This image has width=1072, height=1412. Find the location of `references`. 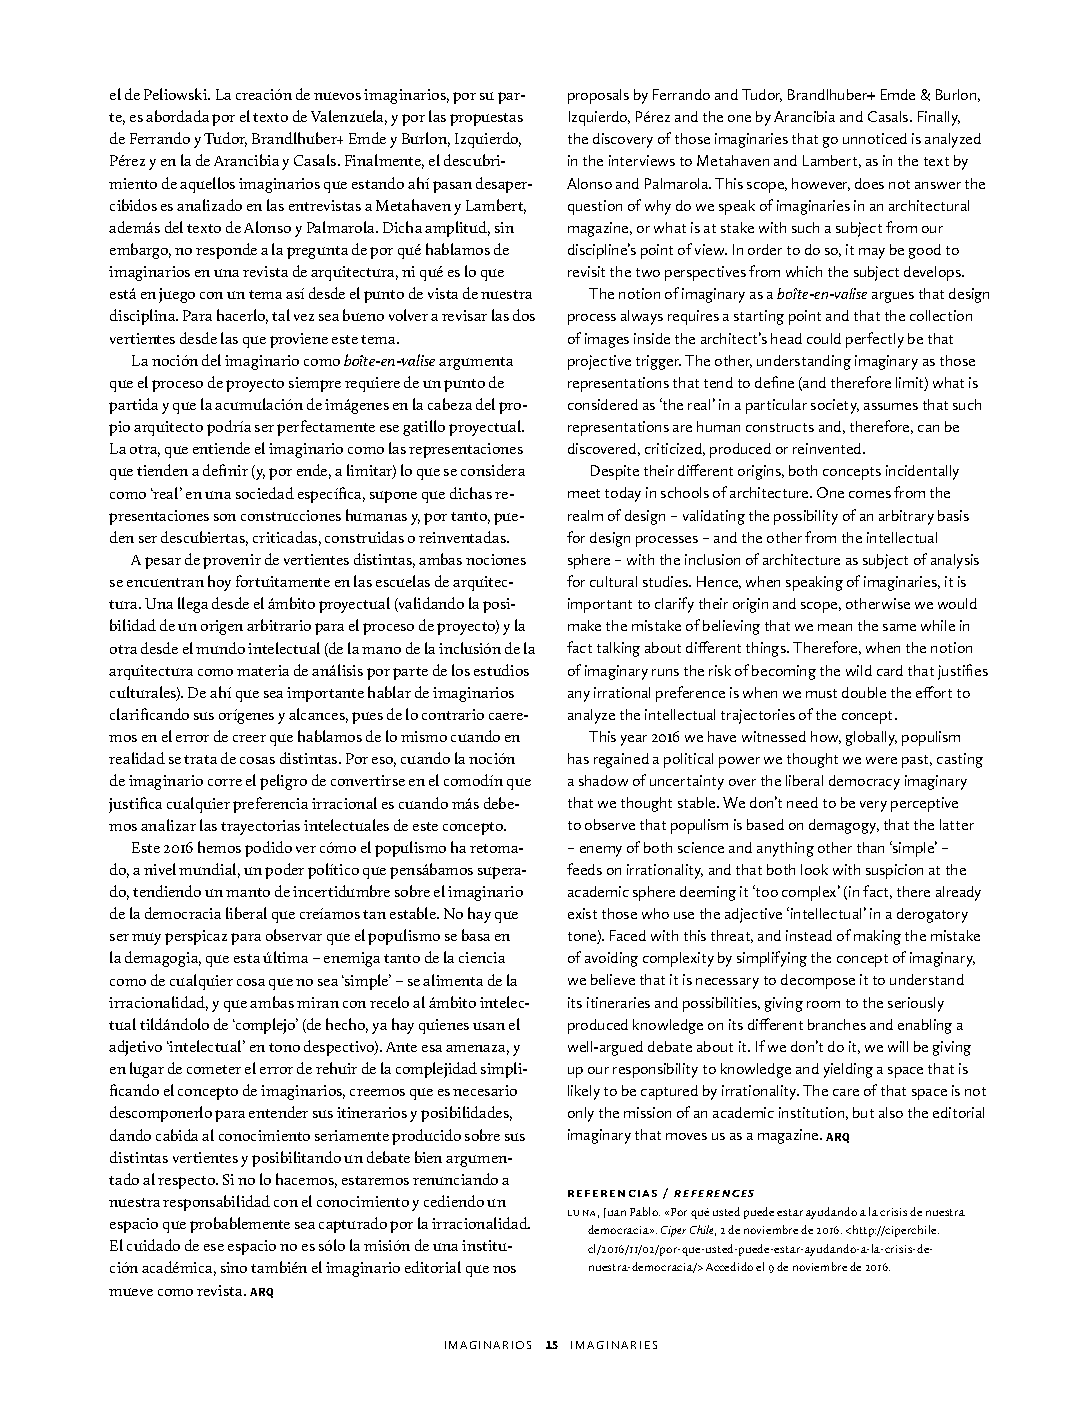

references is located at coordinates (714, 1193).
